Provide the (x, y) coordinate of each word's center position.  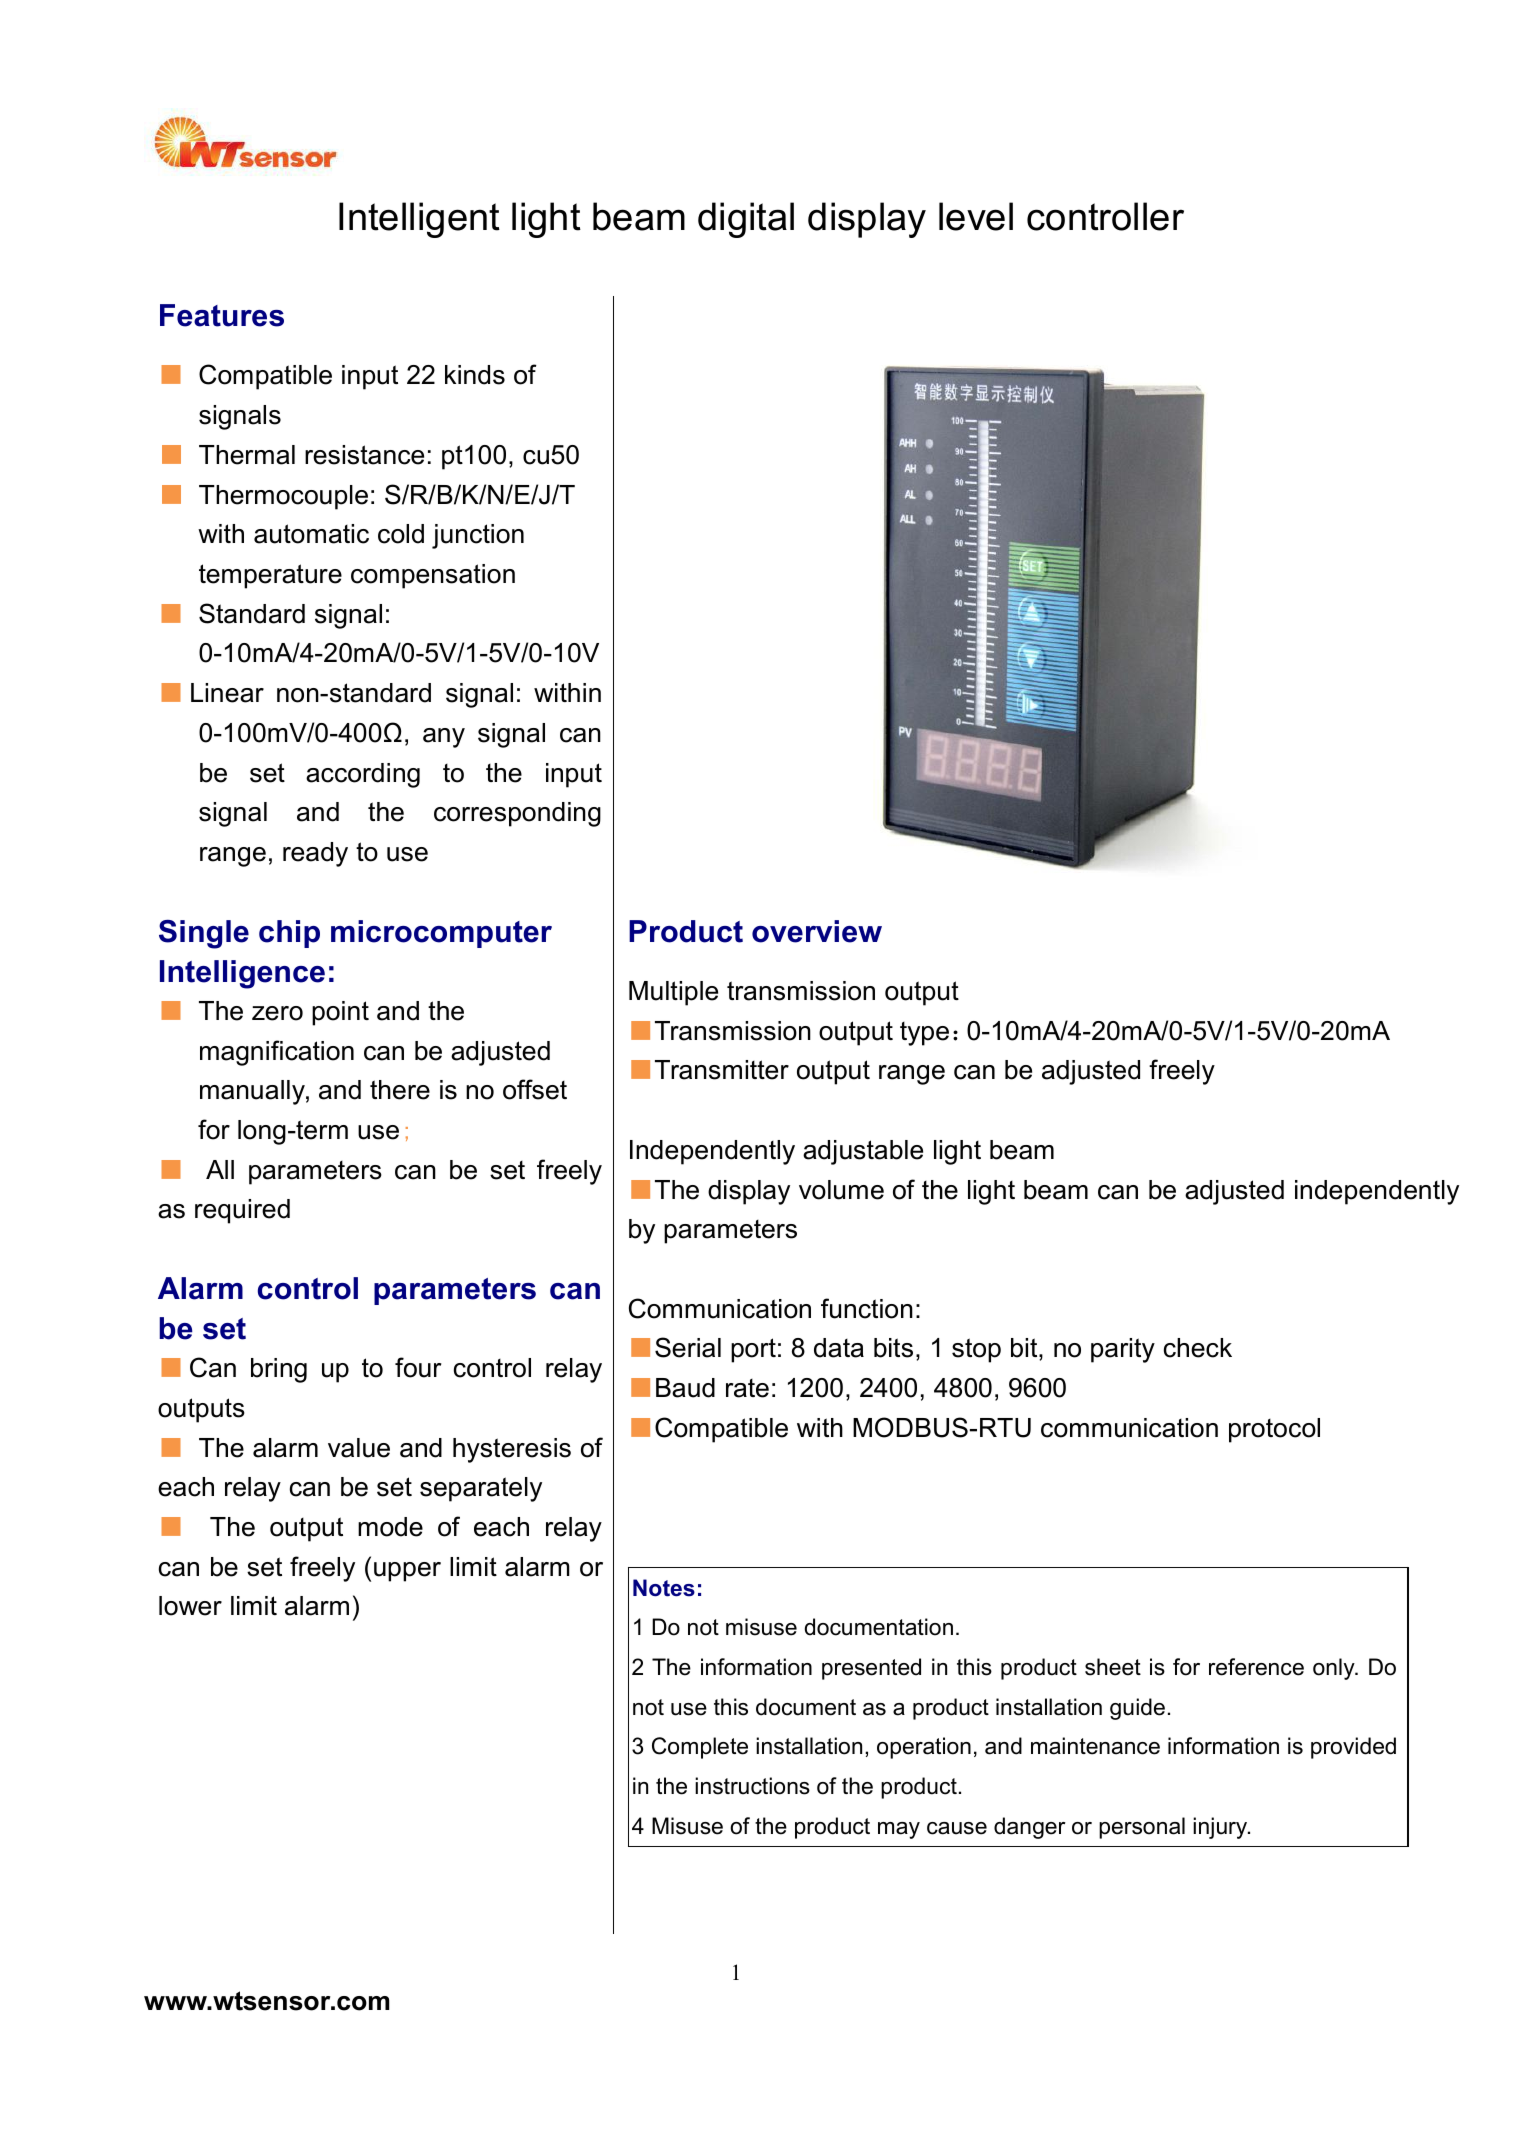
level (976, 216)
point (340, 1013)
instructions (752, 1786)
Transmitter (722, 1070)
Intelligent (419, 220)
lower (190, 1606)
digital (746, 220)
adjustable (863, 1152)
